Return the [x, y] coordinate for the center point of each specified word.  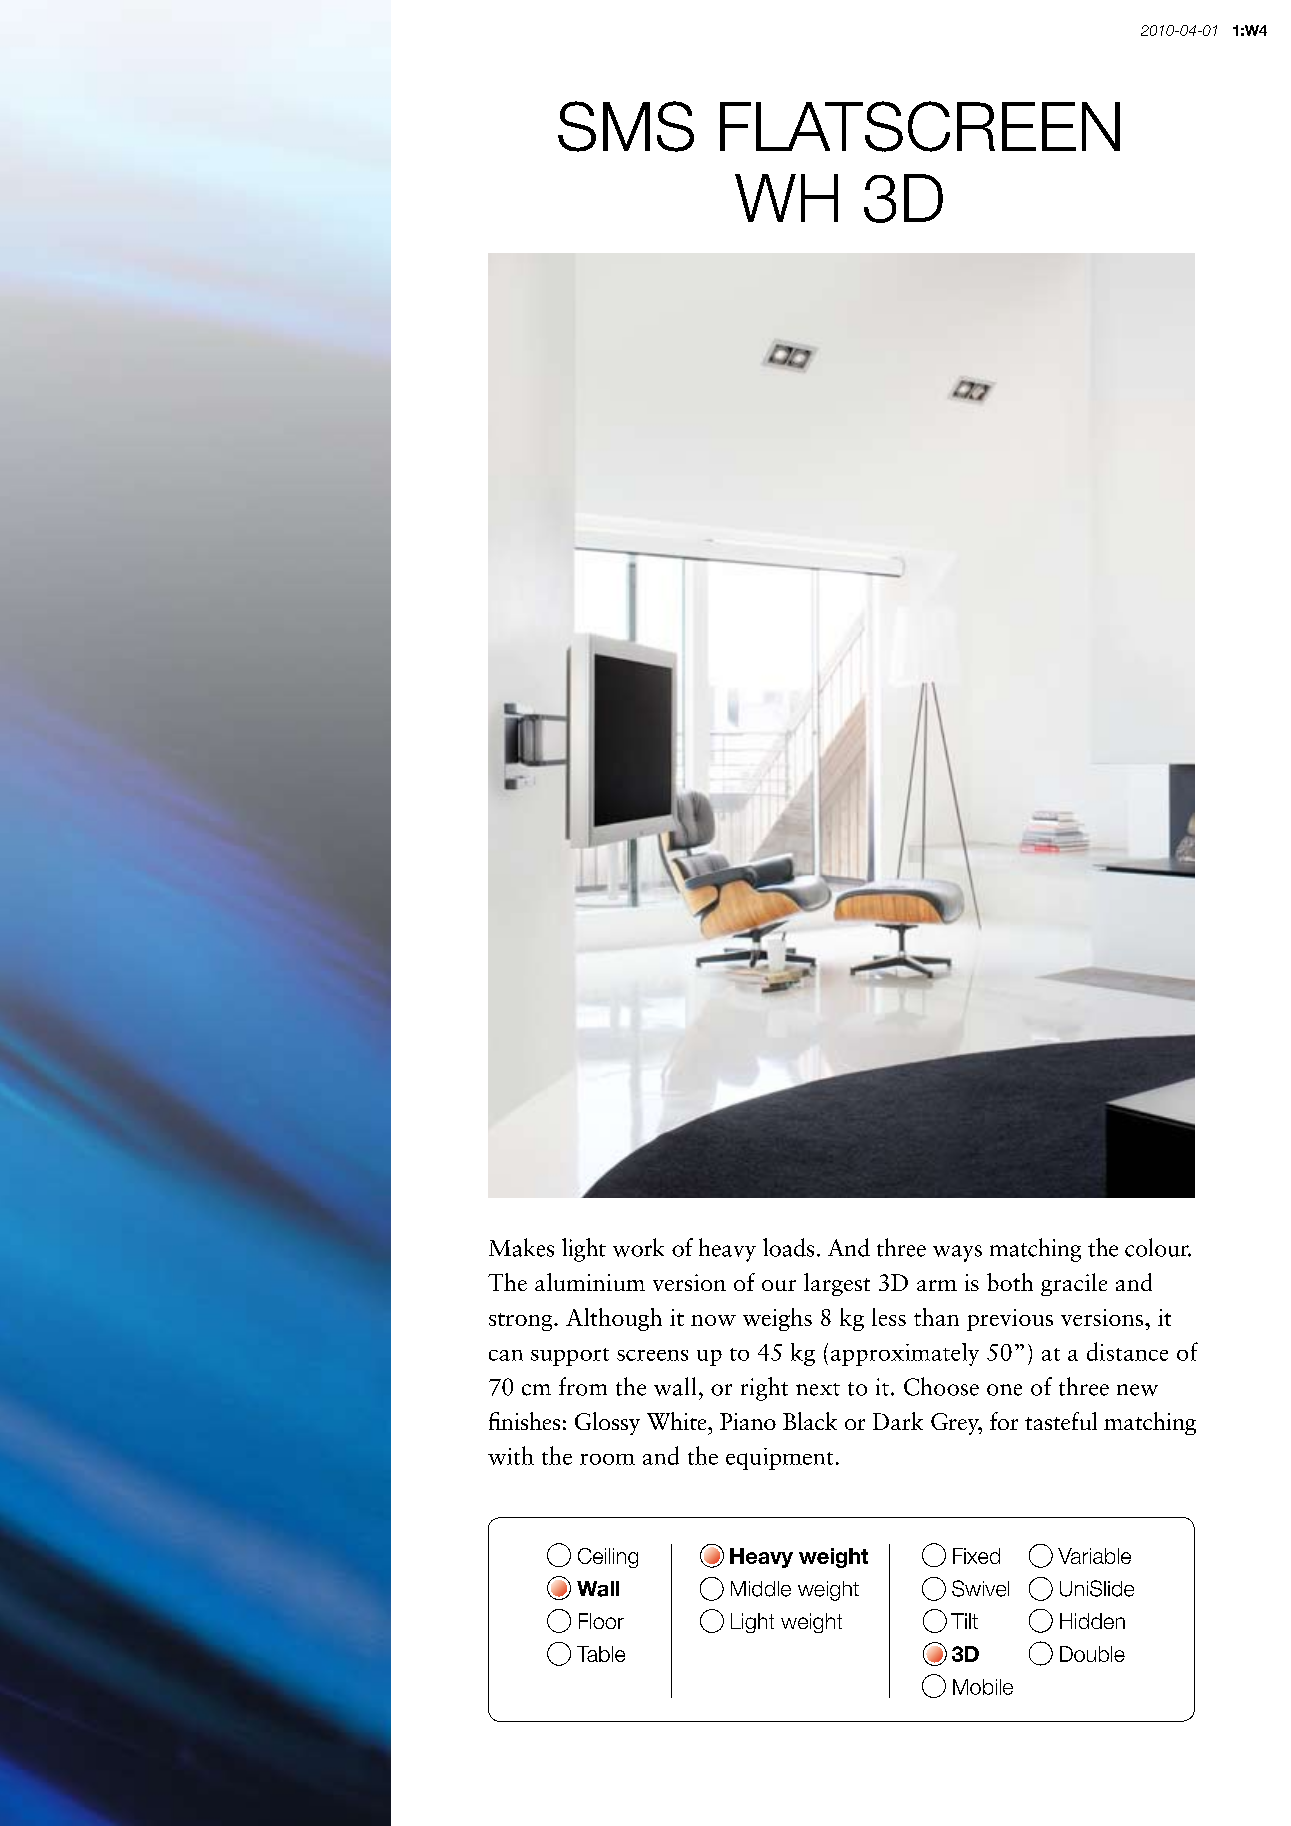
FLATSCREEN [920, 126]
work [638, 1247]
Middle [761, 1589]
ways [957, 1253]
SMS [626, 126]
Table [601, 1654]
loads [788, 1247]
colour [1158, 1247]
